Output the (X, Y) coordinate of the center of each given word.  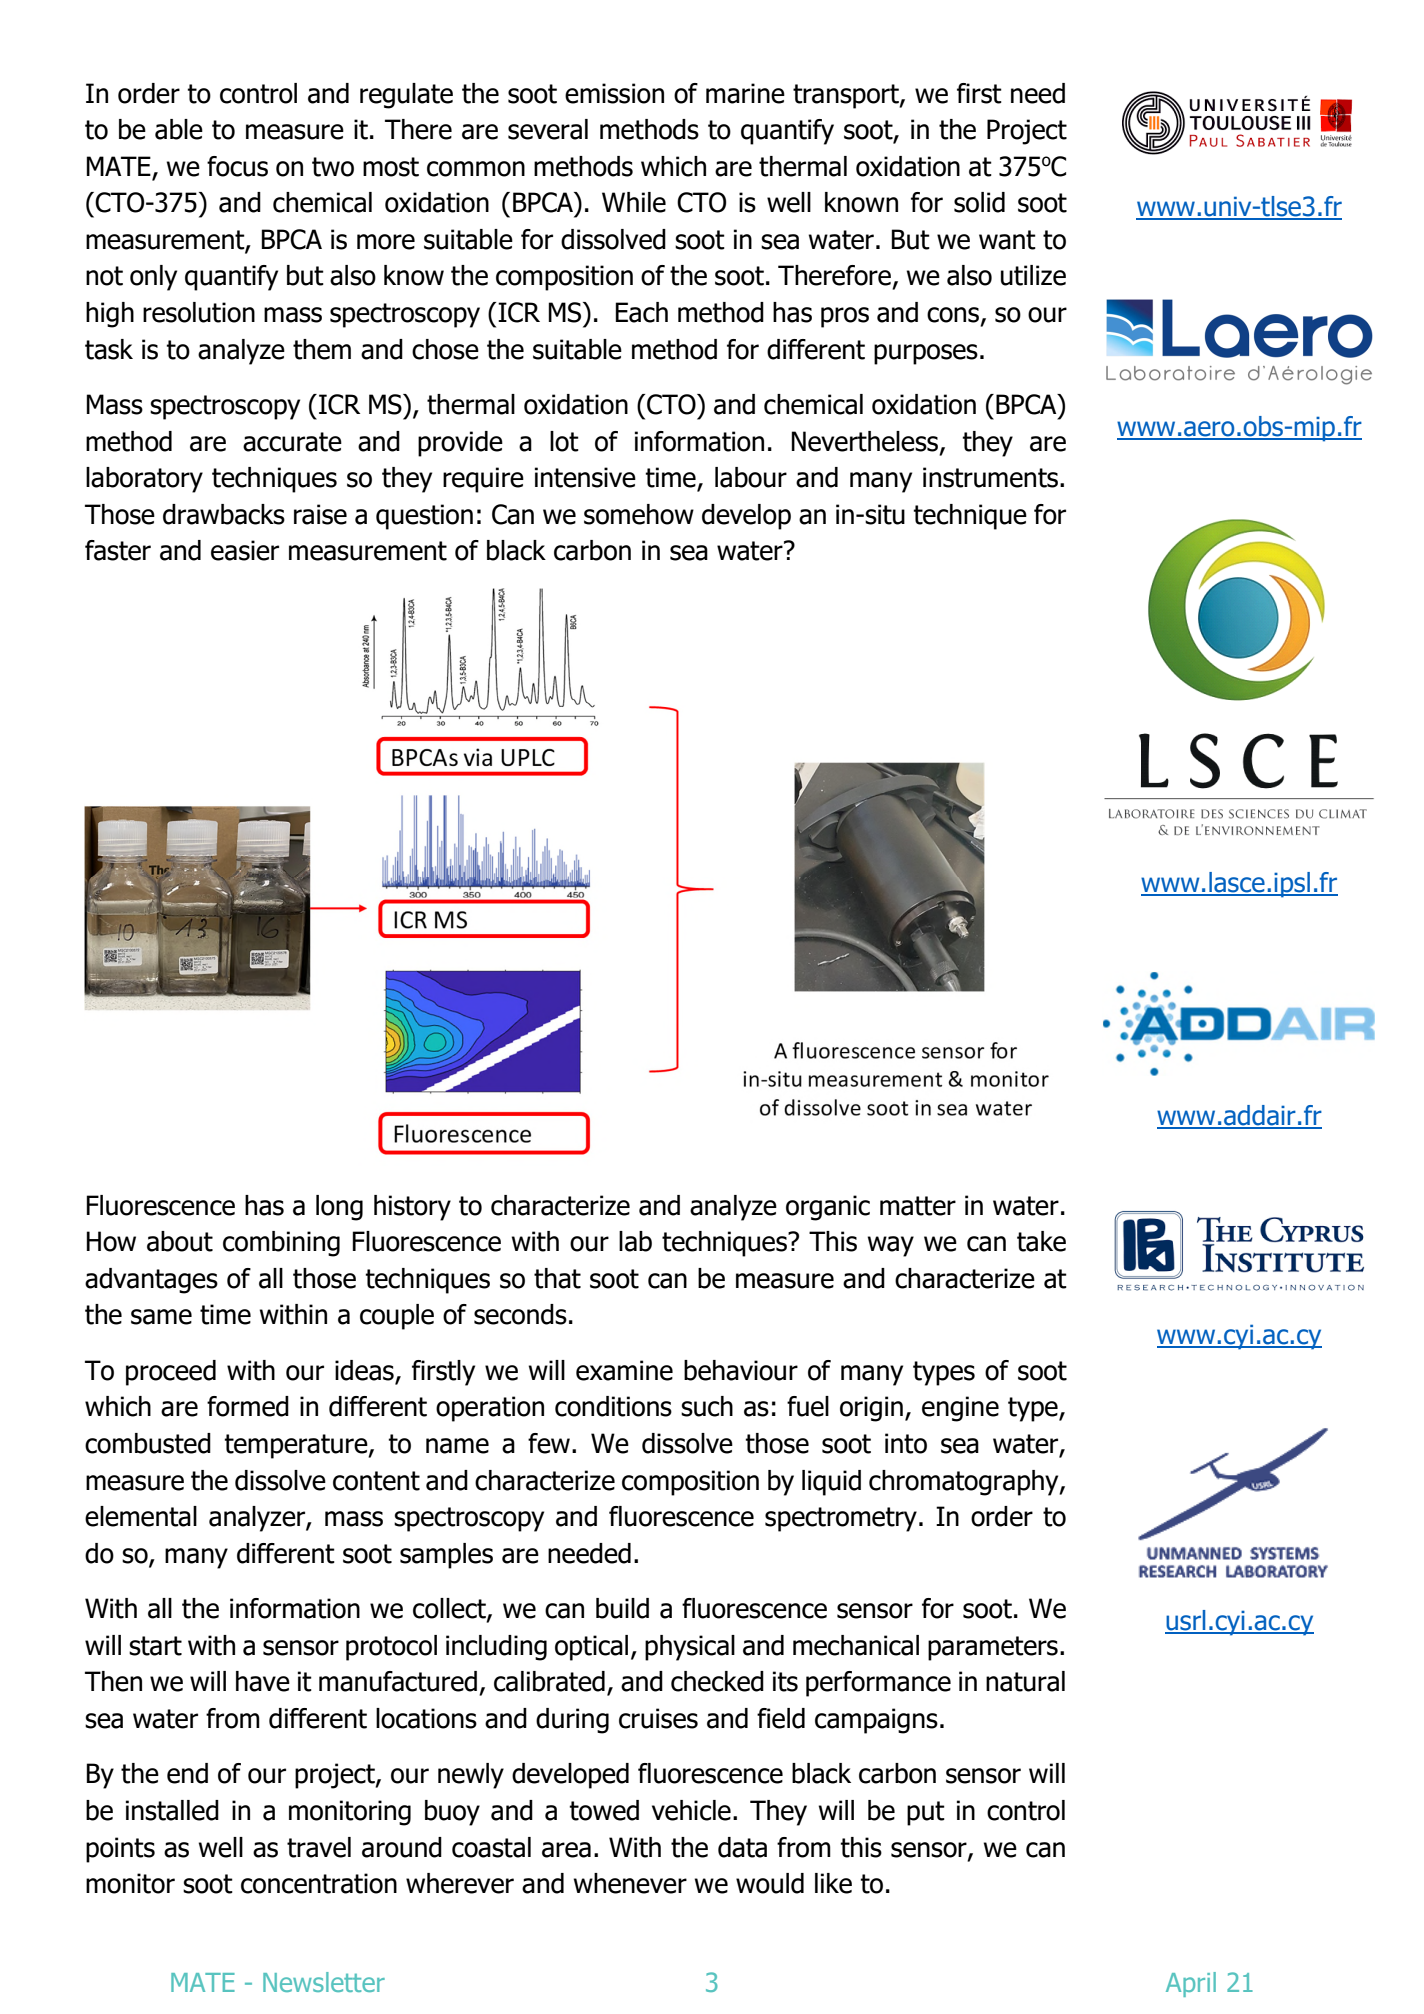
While (634, 202)
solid (979, 202)
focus (237, 166)
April (1191, 1984)
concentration (319, 1883)
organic (828, 1208)
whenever (630, 1883)
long (339, 1208)
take (1041, 1241)
